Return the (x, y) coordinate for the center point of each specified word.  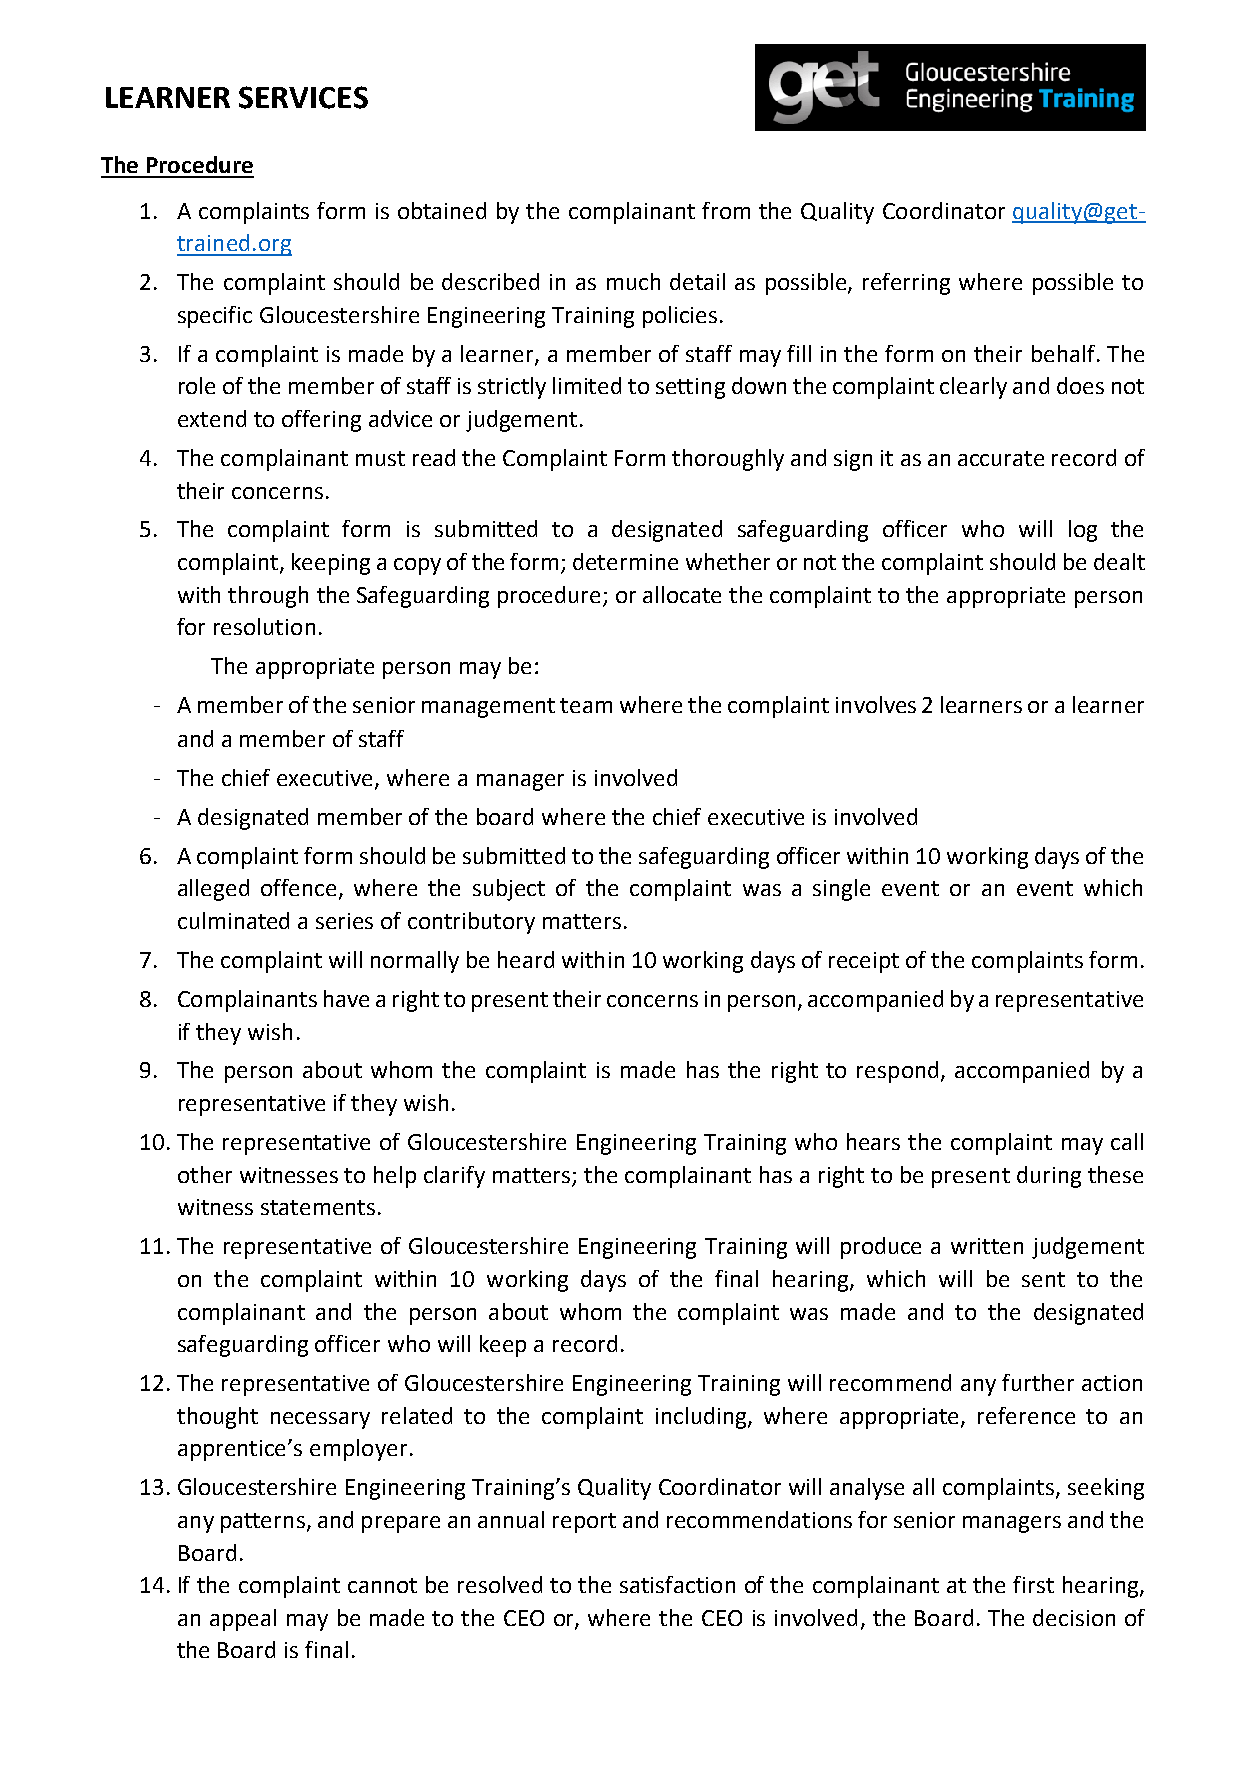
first (1033, 1584)
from (726, 210)
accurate (1001, 458)
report (584, 1523)
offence (300, 889)
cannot (382, 1585)
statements (318, 1207)
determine (625, 561)
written (987, 1246)
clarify (454, 1177)
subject (509, 890)
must (380, 458)
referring (906, 284)
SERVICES (303, 97)
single (841, 890)
